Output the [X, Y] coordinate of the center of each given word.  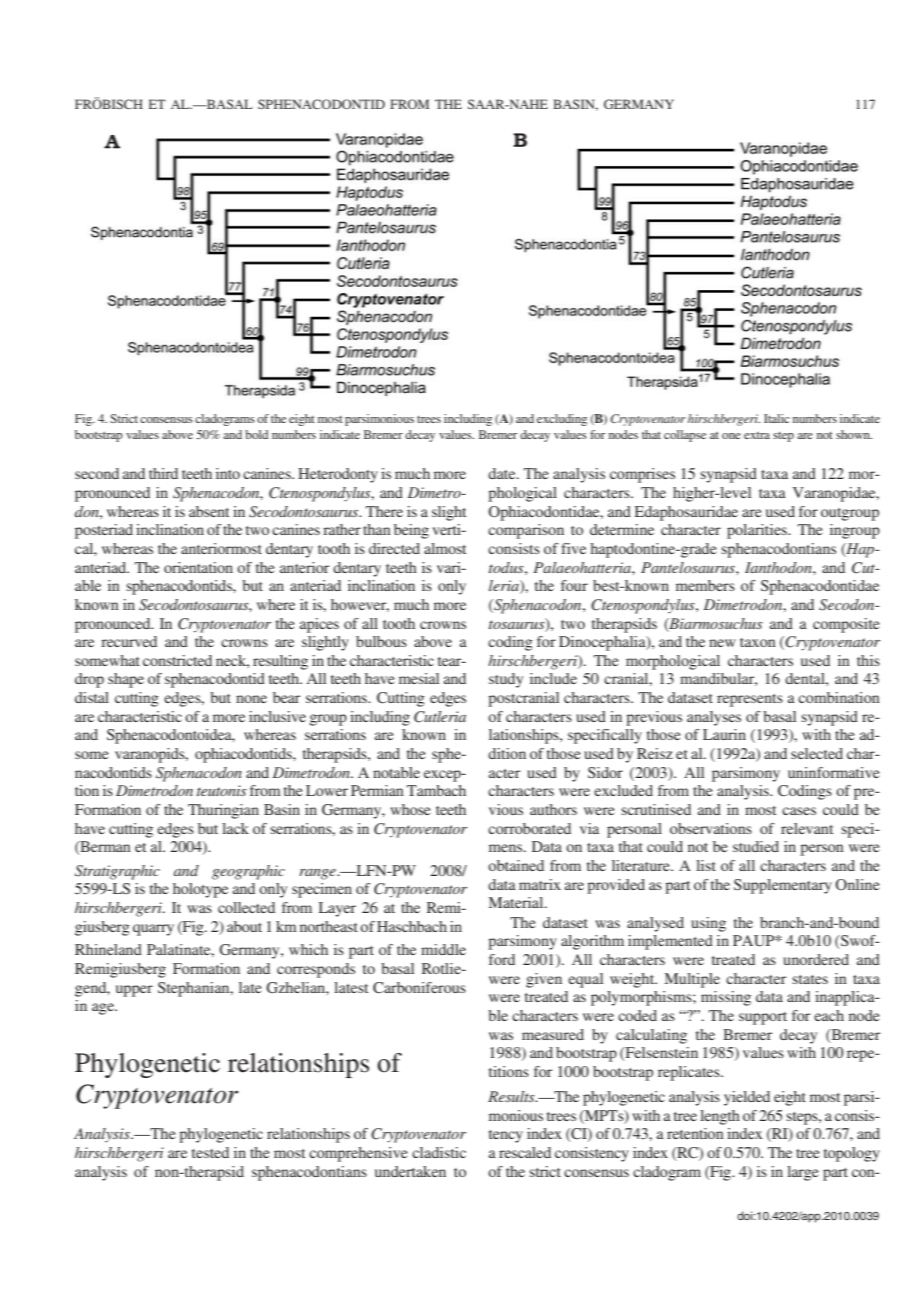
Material [517, 902]
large [802, 1173]
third [163, 473]
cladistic [439, 1152]
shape [126, 680]
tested [210, 1152]
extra [757, 435]
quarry [153, 930]
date [503, 473]
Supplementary [783, 886]
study [506, 680]
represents [750, 700]
